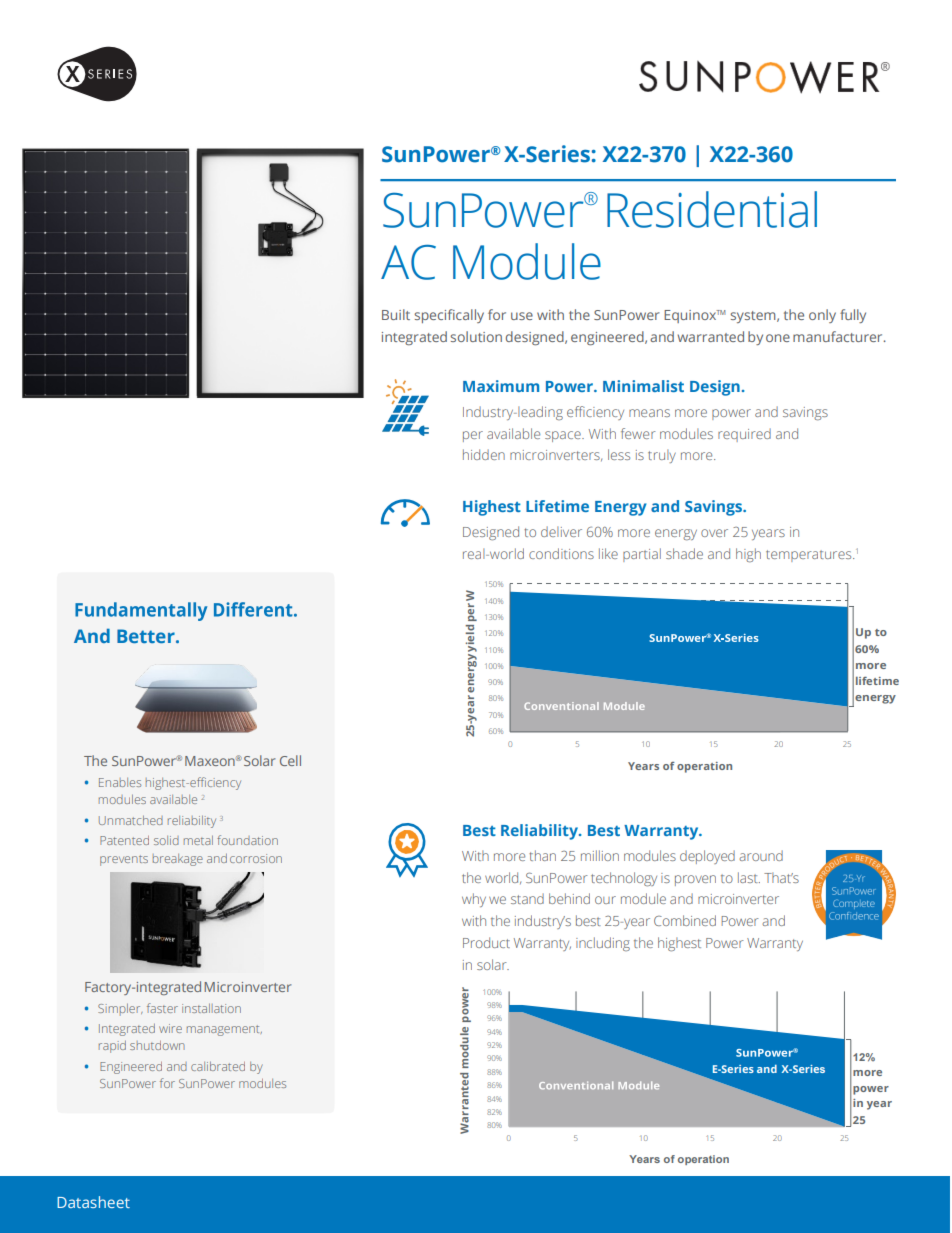 The height and width of the screenshot is (1233, 952). I want to click on around, so click(761, 855).
